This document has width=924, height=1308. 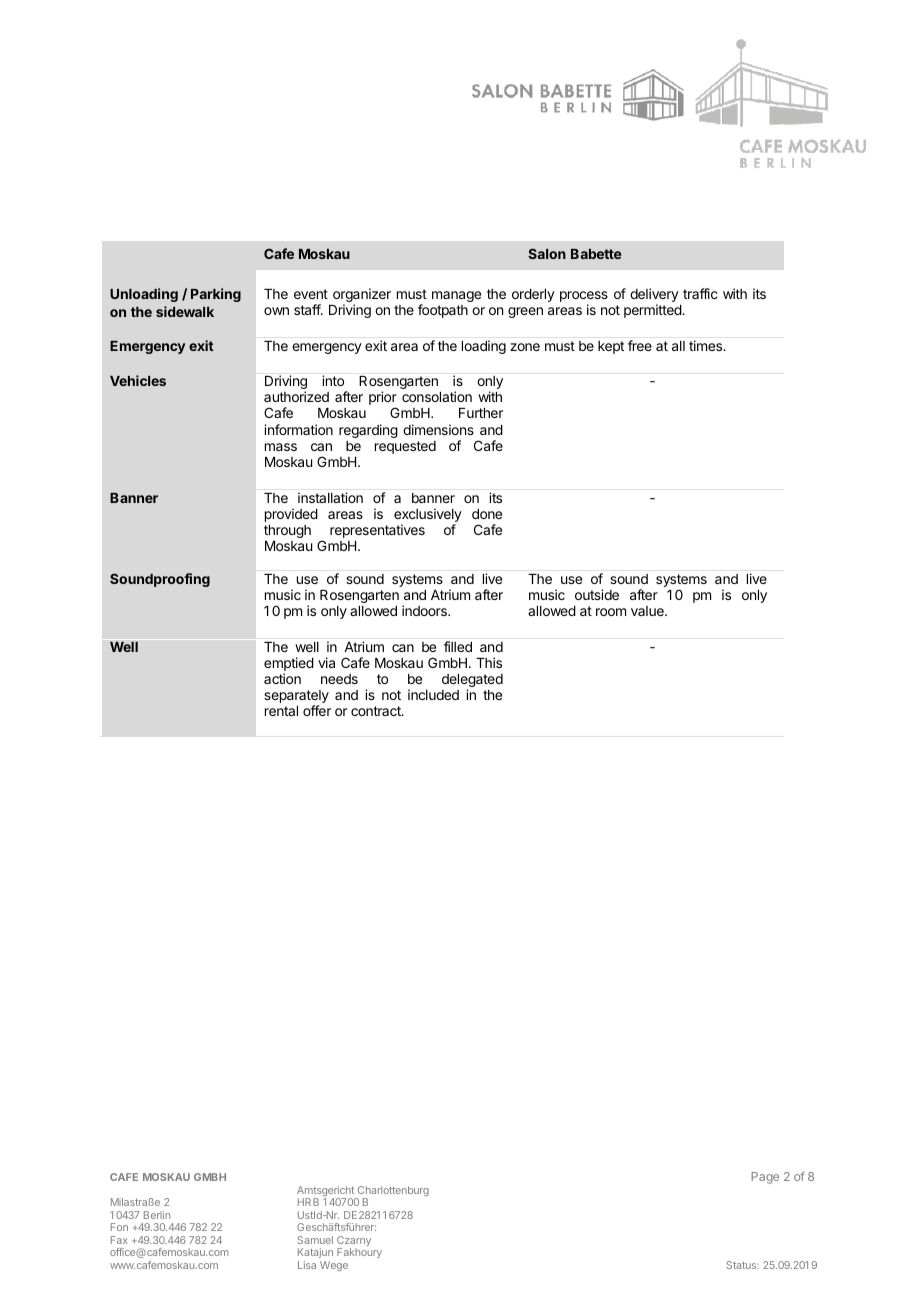 What do you see at coordinates (700, 293) in the document?
I see `traffic` at bounding box center [700, 293].
